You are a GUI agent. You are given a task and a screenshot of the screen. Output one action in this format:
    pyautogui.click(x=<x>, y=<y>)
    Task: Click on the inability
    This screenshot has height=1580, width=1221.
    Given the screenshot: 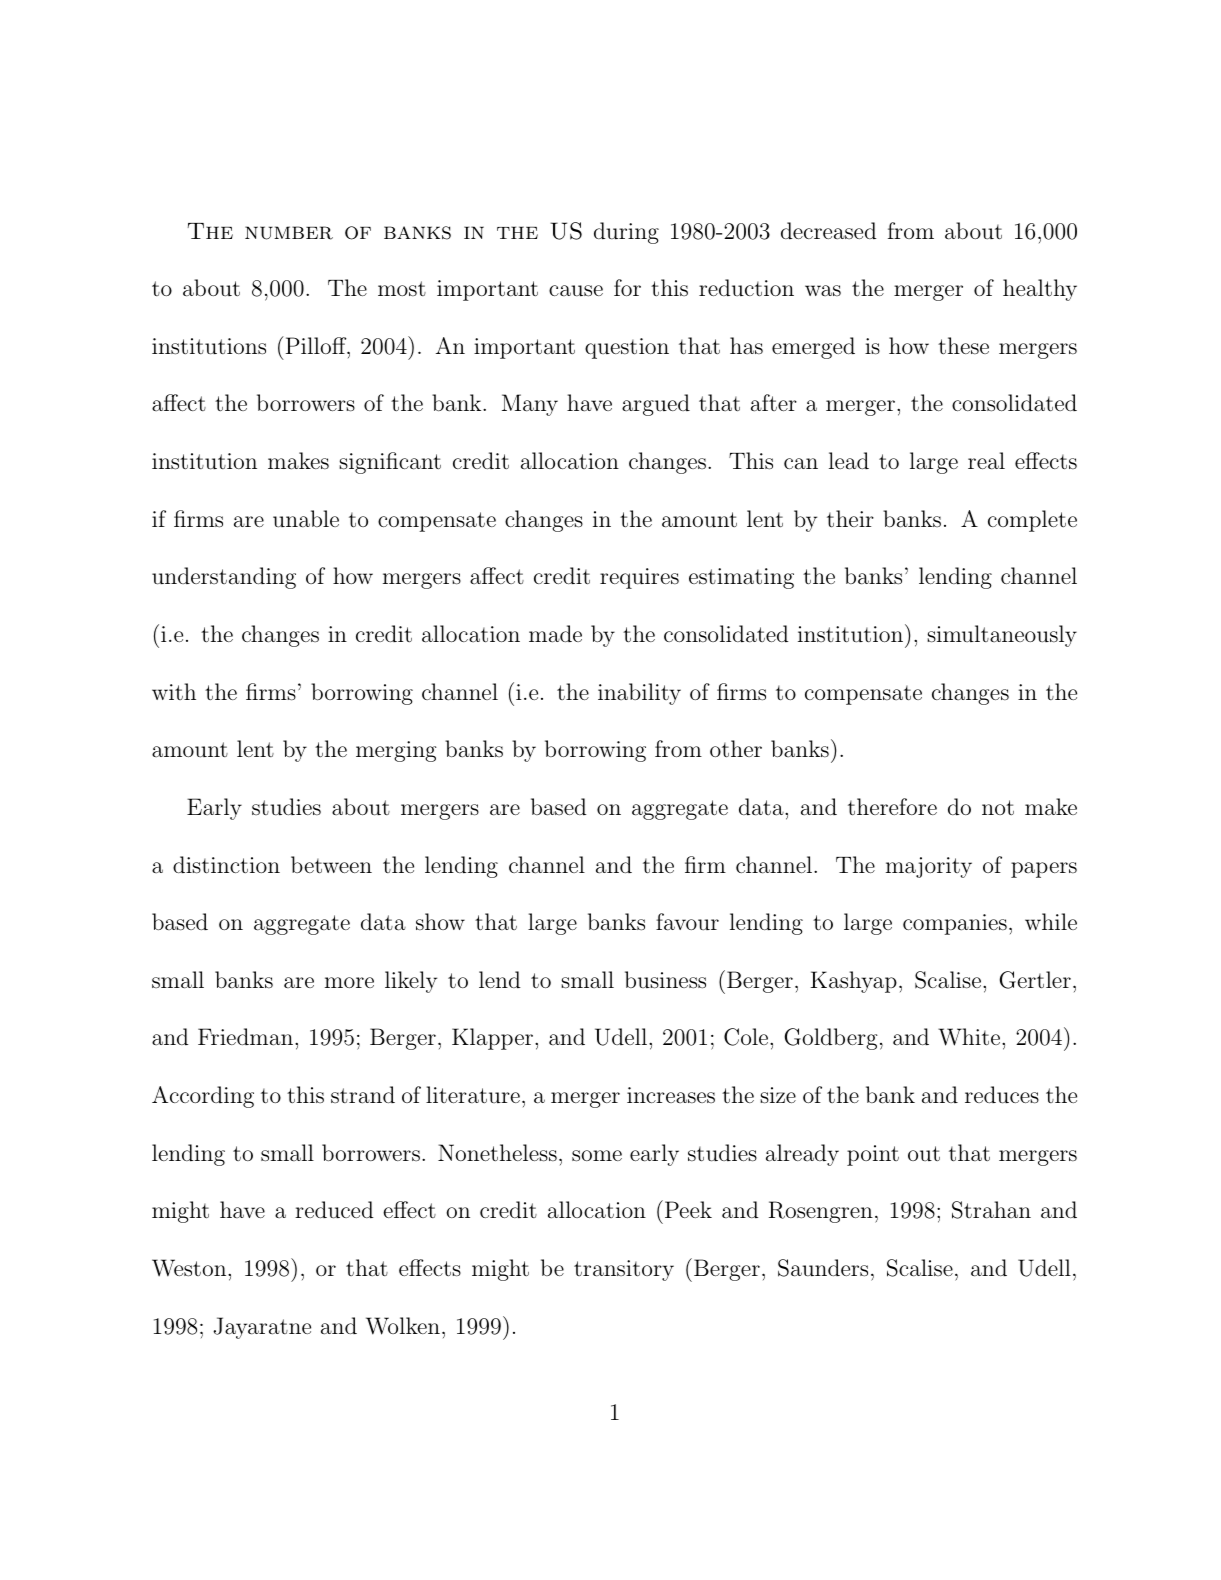 What is the action you would take?
    pyautogui.click(x=639, y=694)
